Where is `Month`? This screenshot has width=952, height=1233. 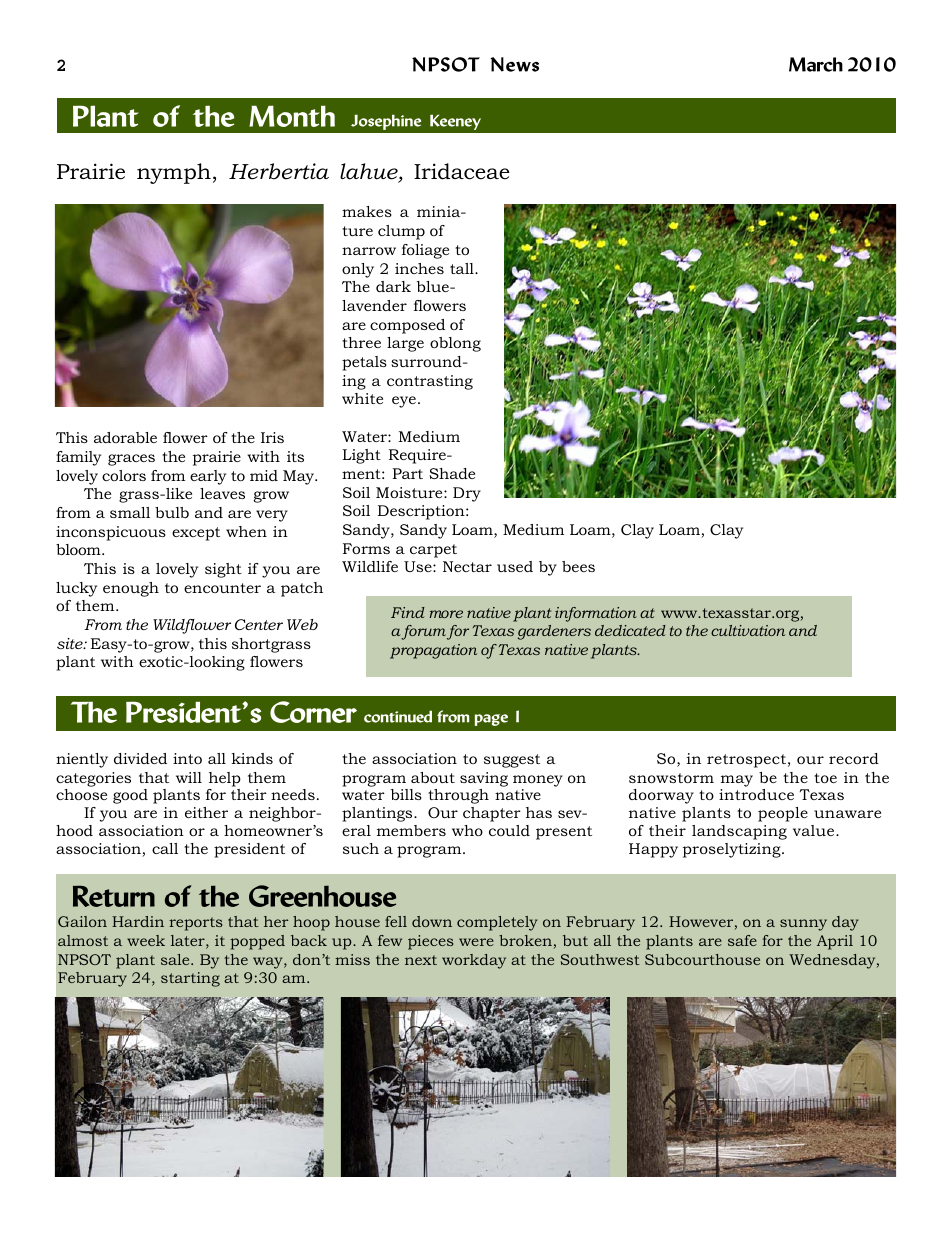 Month is located at coordinates (292, 116).
